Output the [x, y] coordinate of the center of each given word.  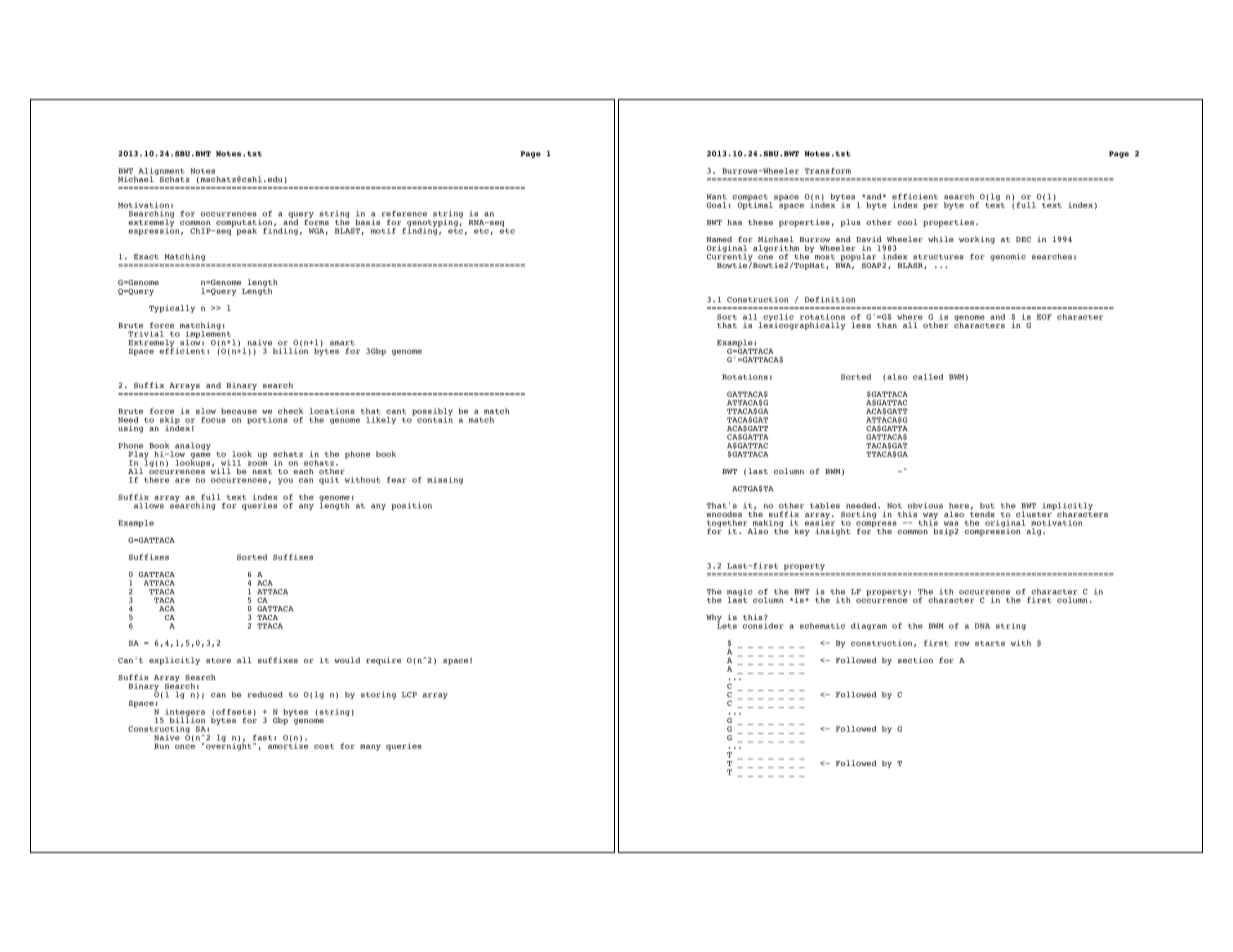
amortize [288, 745]
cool [907, 222]
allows [149, 505]
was [951, 523]
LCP [409, 695]
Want [716, 197]
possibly [432, 413]
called [928, 377]
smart [342, 343]
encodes [724, 514]
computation [245, 224]
